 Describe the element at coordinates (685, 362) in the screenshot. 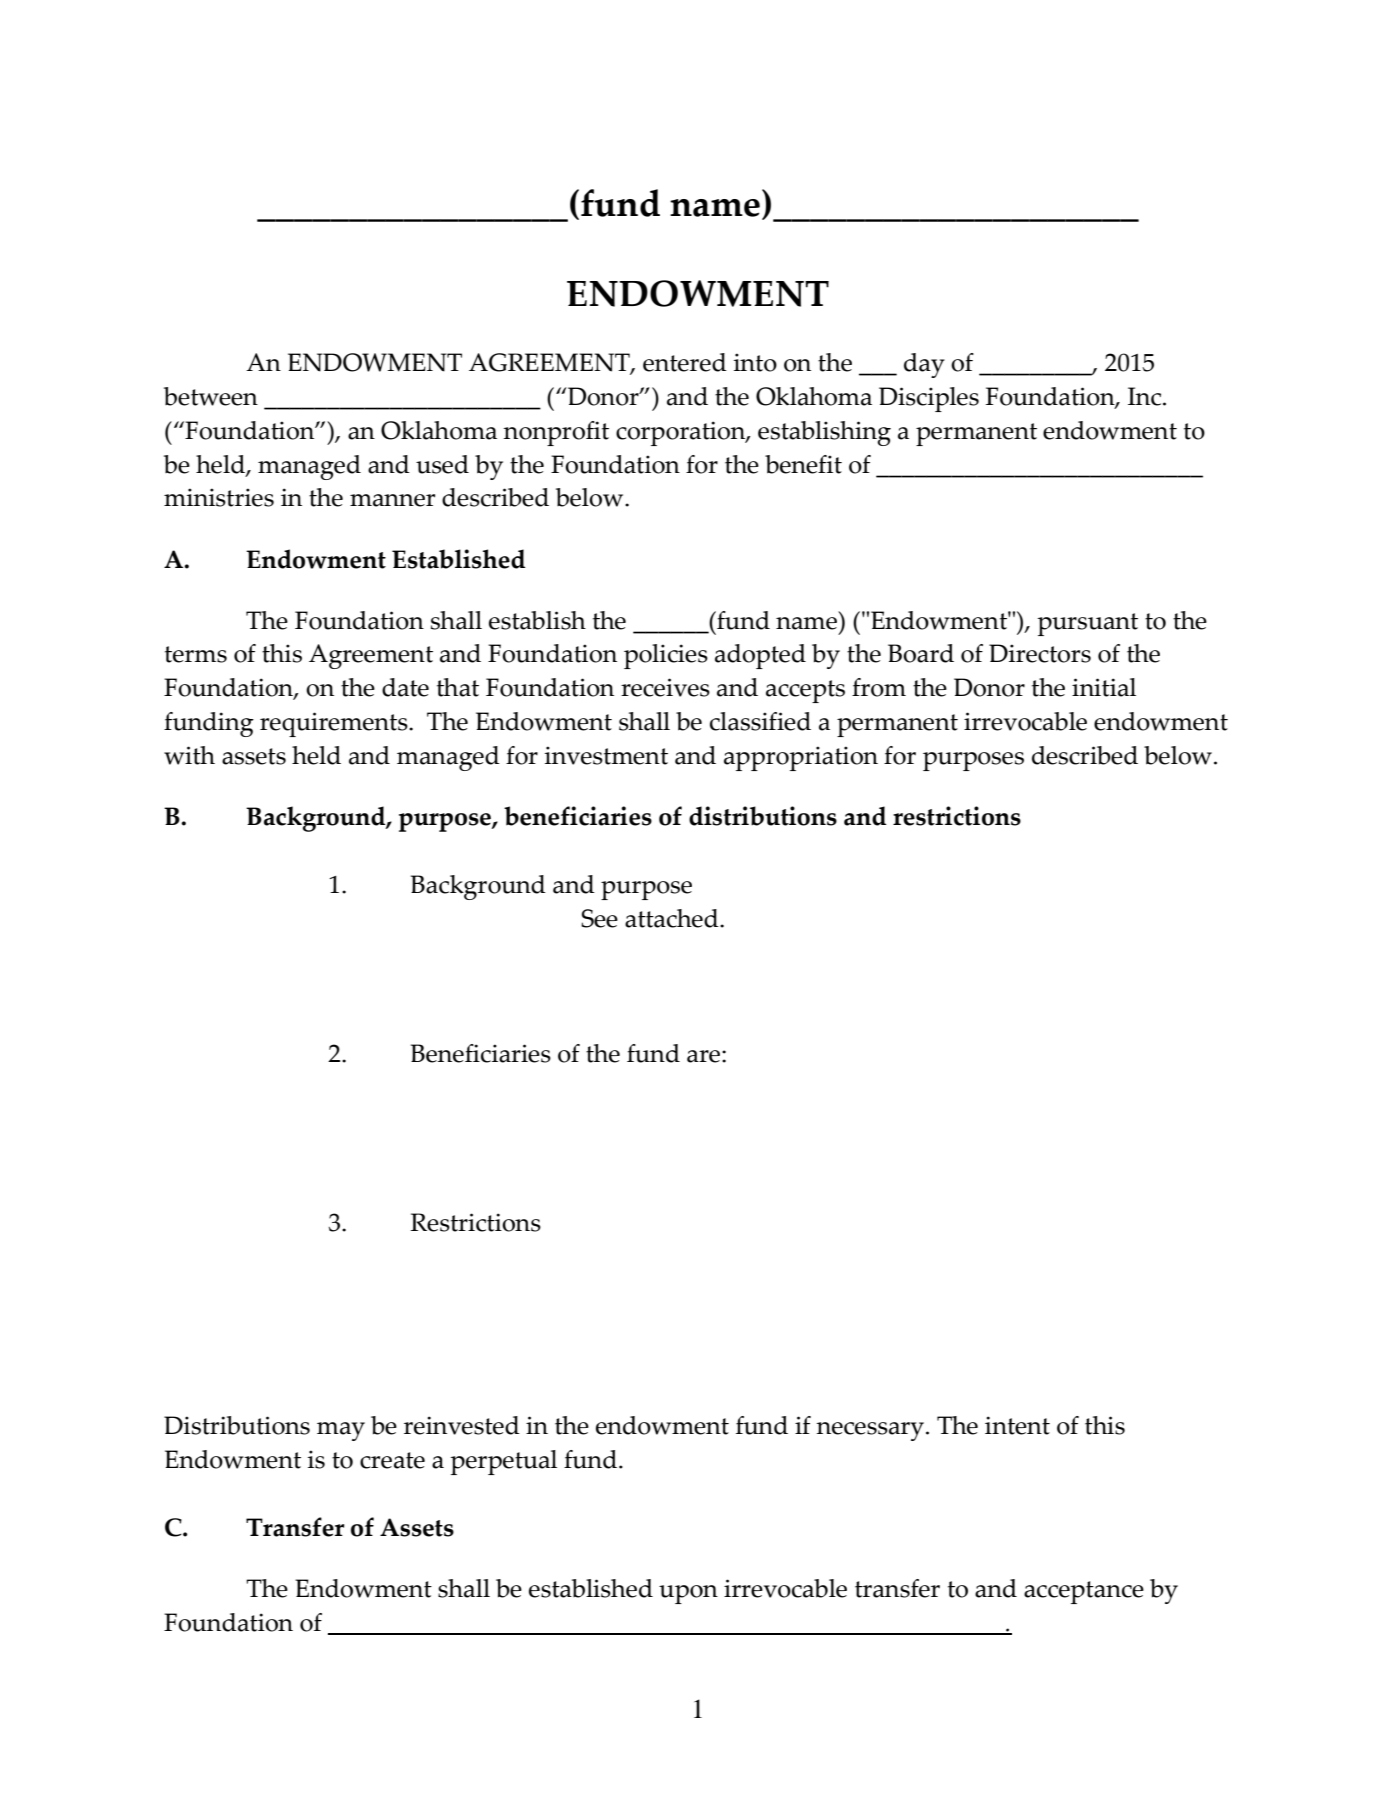

I see `entered` at that location.
